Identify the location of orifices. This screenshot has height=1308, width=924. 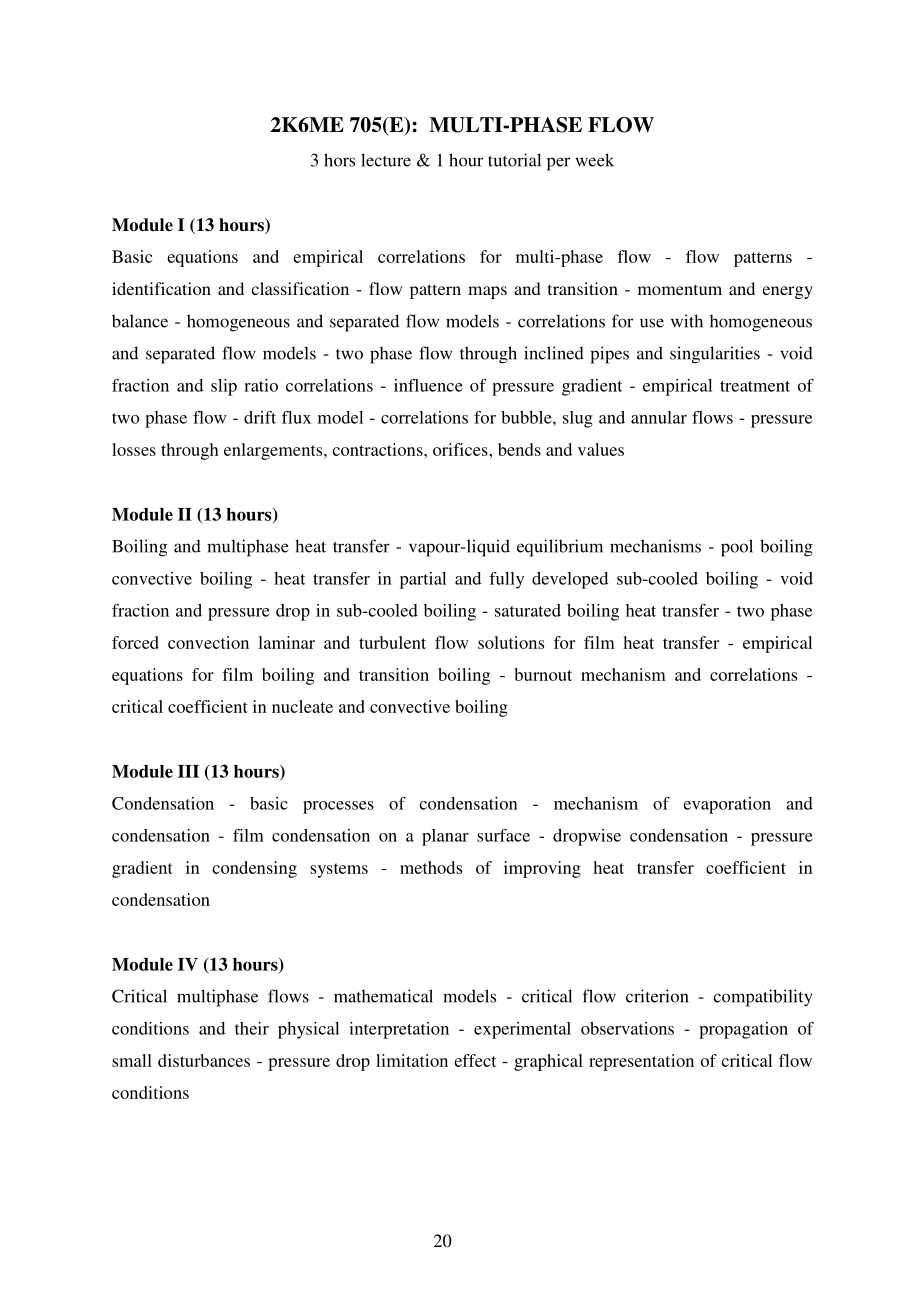
(461, 449).
